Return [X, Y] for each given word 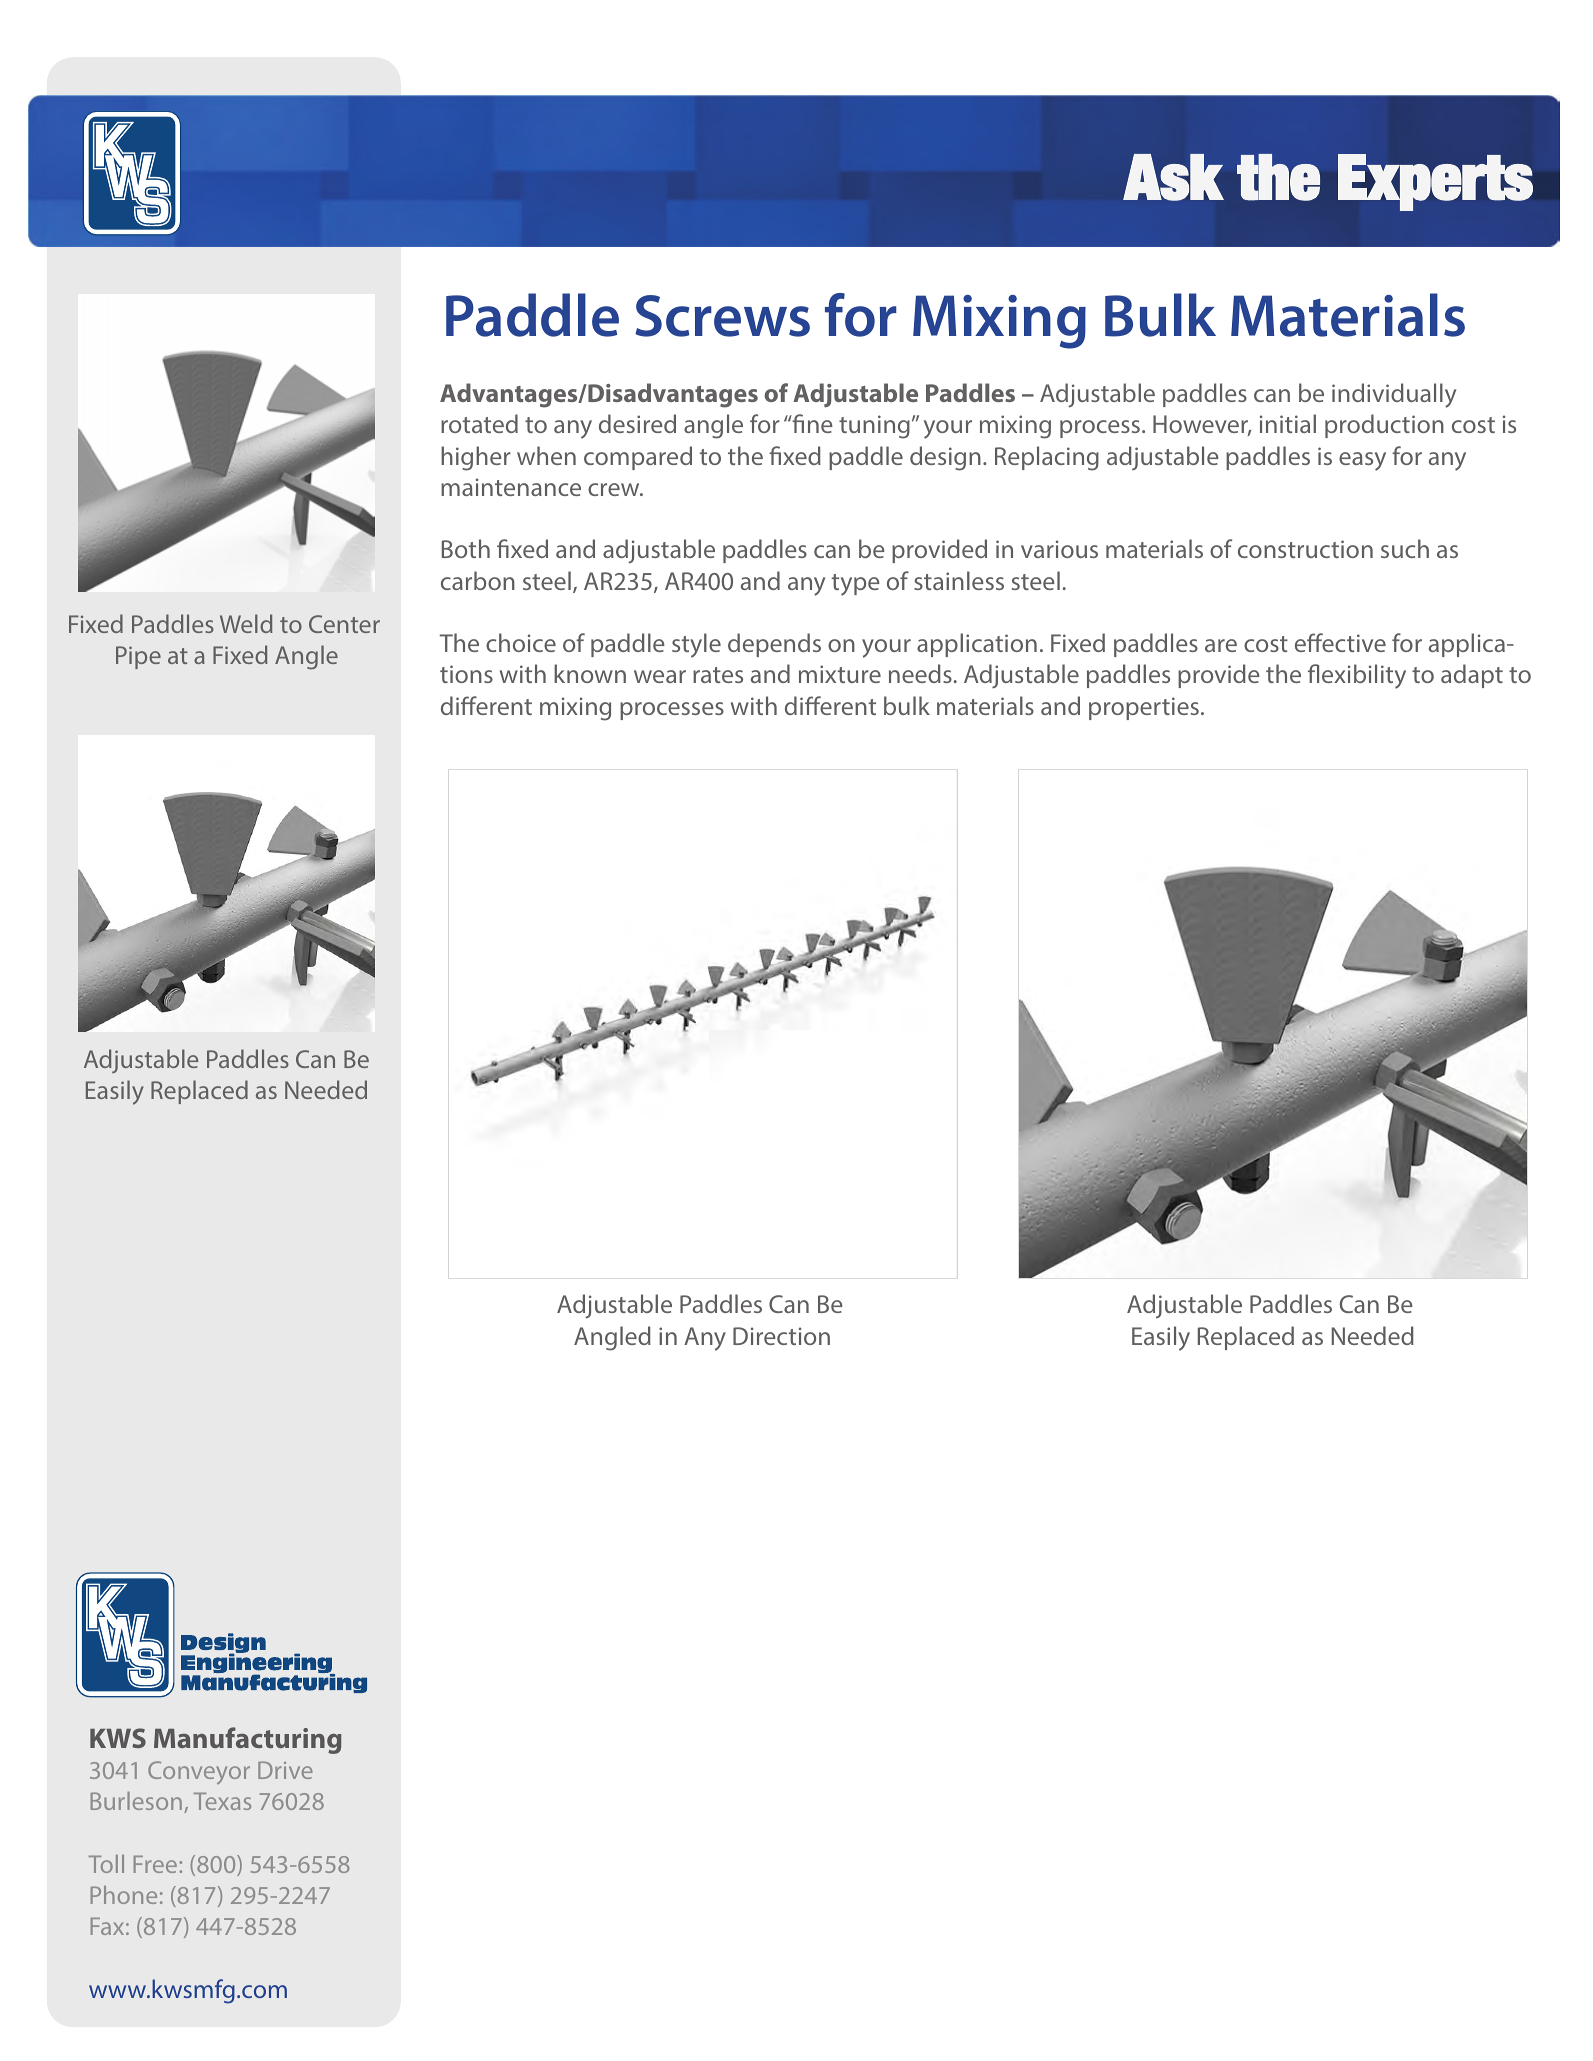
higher [476, 458]
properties [1144, 708]
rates [718, 675]
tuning [874, 427]
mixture [840, 674]
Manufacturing [248, 1740]
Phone [124, 1895]
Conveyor [199, 1773]
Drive [285, 1770]
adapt [1472, 676]
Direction [781, 1336]
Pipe [138, 657]
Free [157, 1864]
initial [1288, 423]
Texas [222, 1801]
